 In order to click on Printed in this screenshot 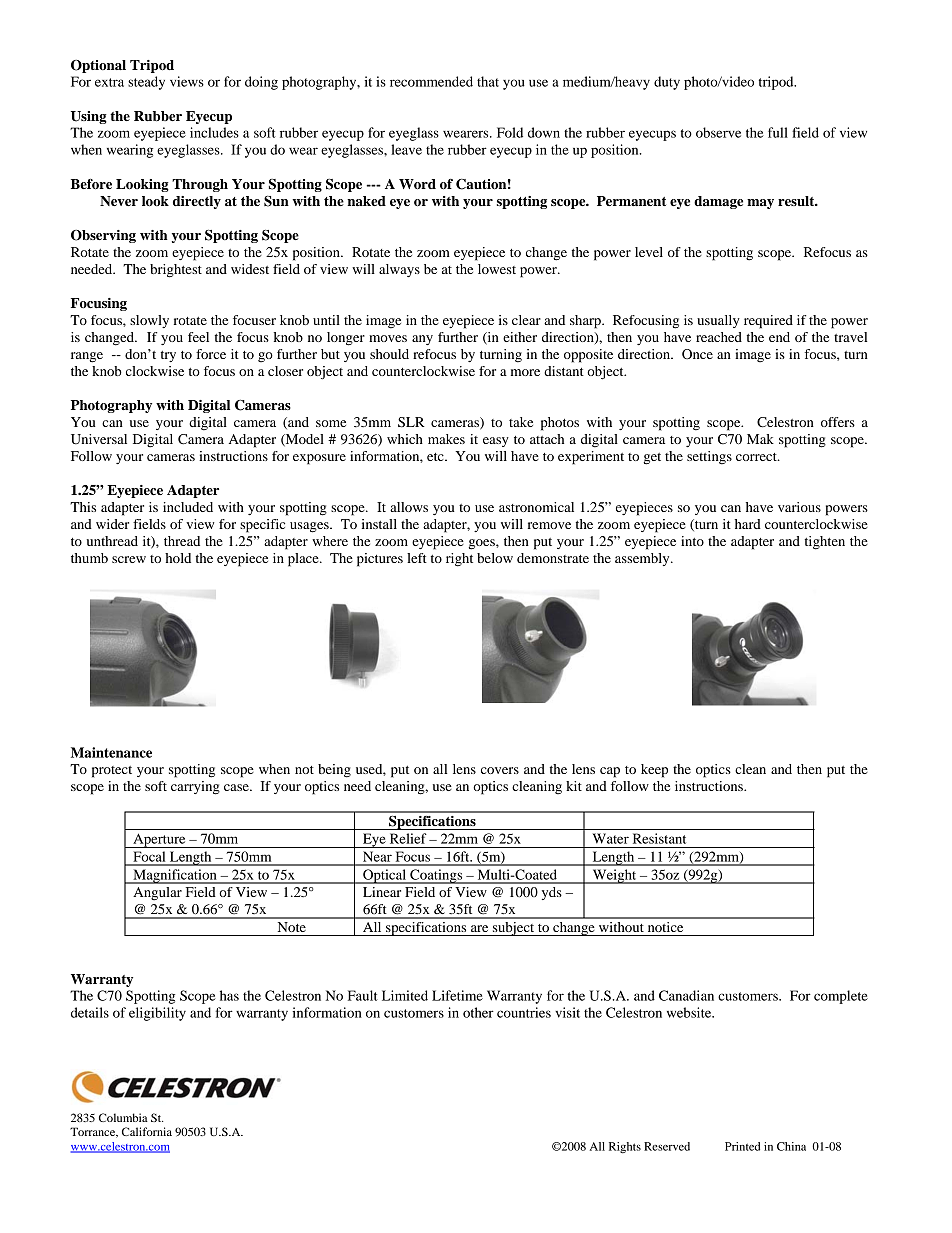, I will do `click(742, 1146)`.
